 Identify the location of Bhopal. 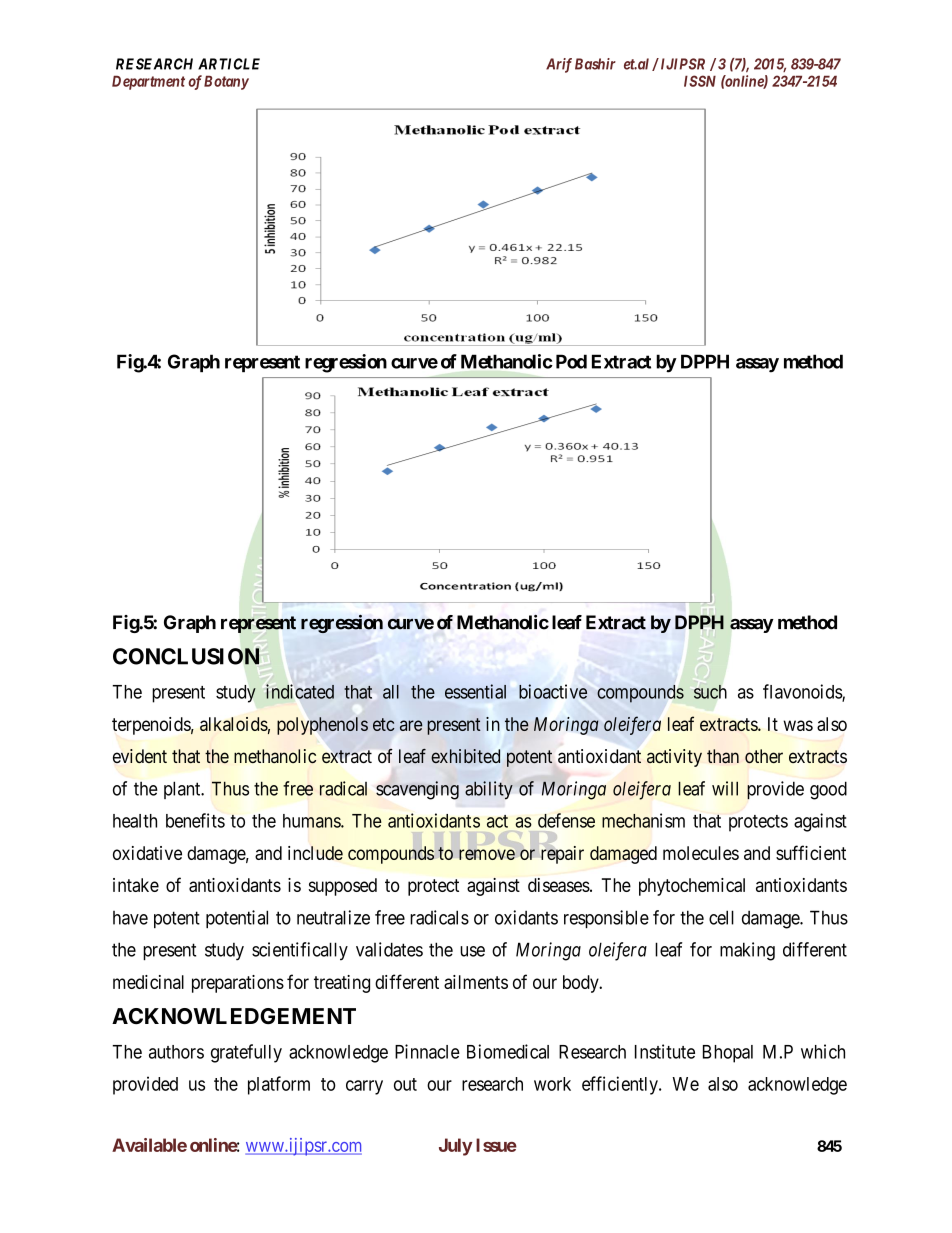
(728, 1054).
